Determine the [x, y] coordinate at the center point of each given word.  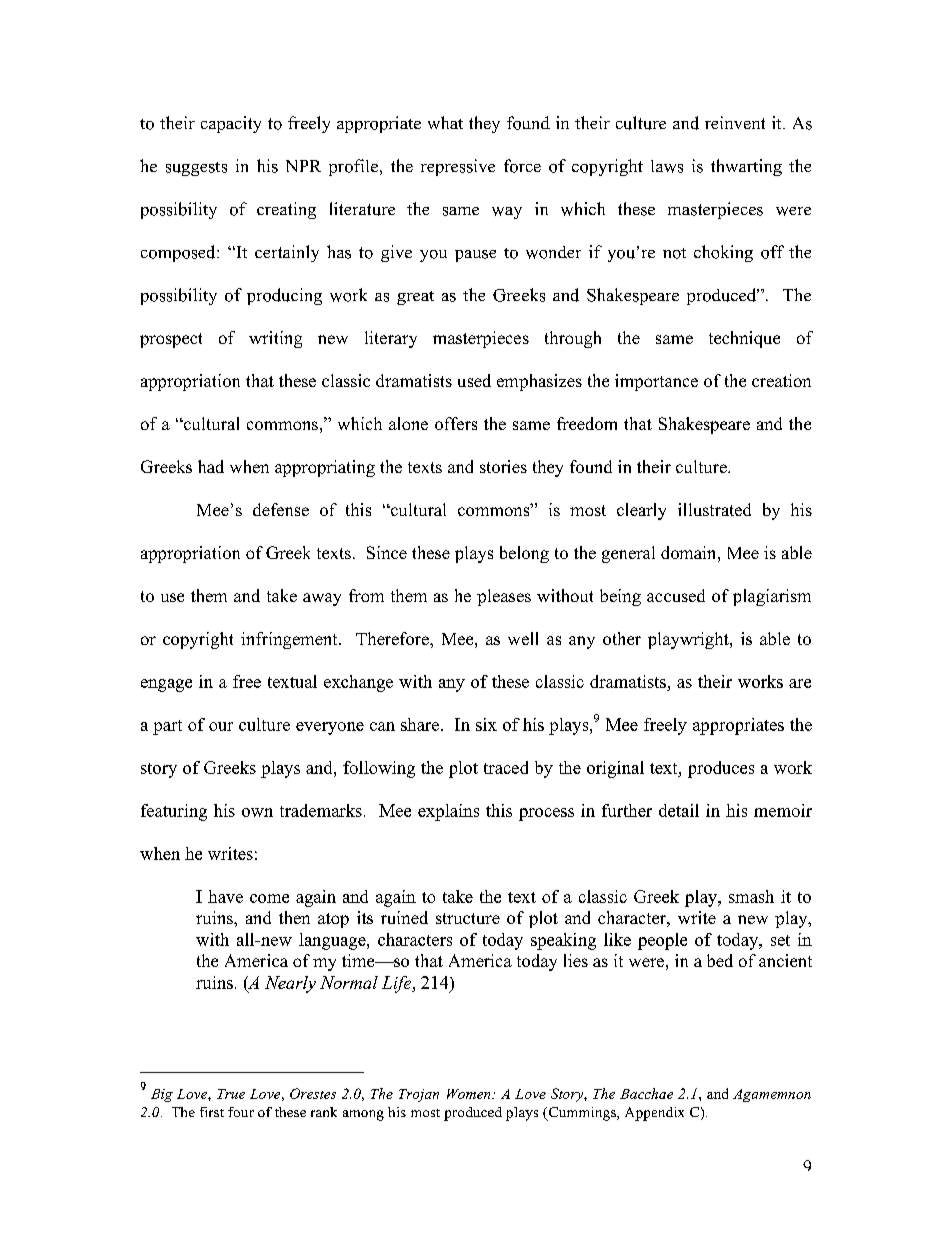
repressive [458, 167]
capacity [231, 124]
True [231, 1094]
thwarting [746, 167]
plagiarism [772, 597]
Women [470, 1094]
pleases [504, 597]
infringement [290, 640]
